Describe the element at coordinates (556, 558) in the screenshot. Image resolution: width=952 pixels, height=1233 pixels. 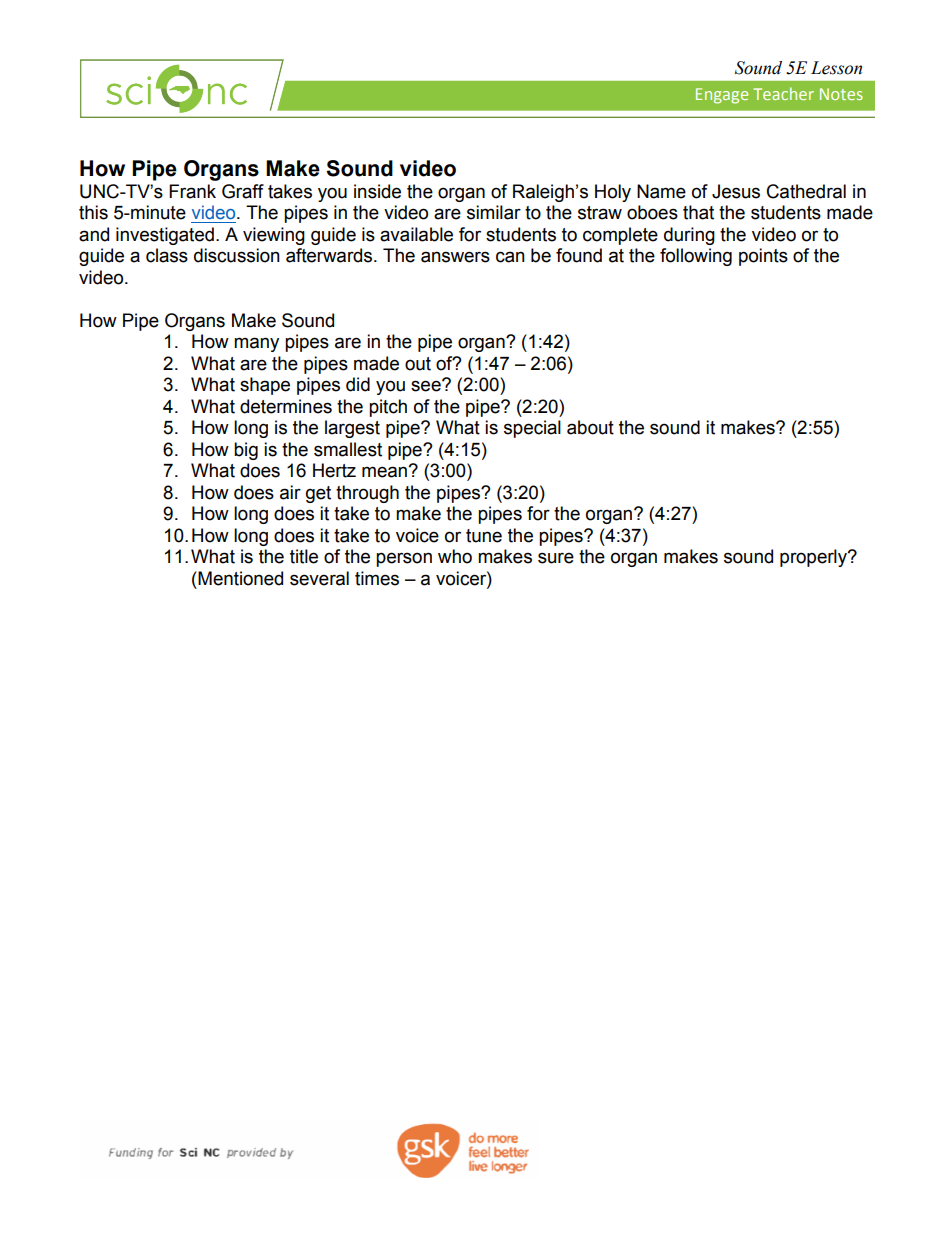
I see `sure` at that location.
